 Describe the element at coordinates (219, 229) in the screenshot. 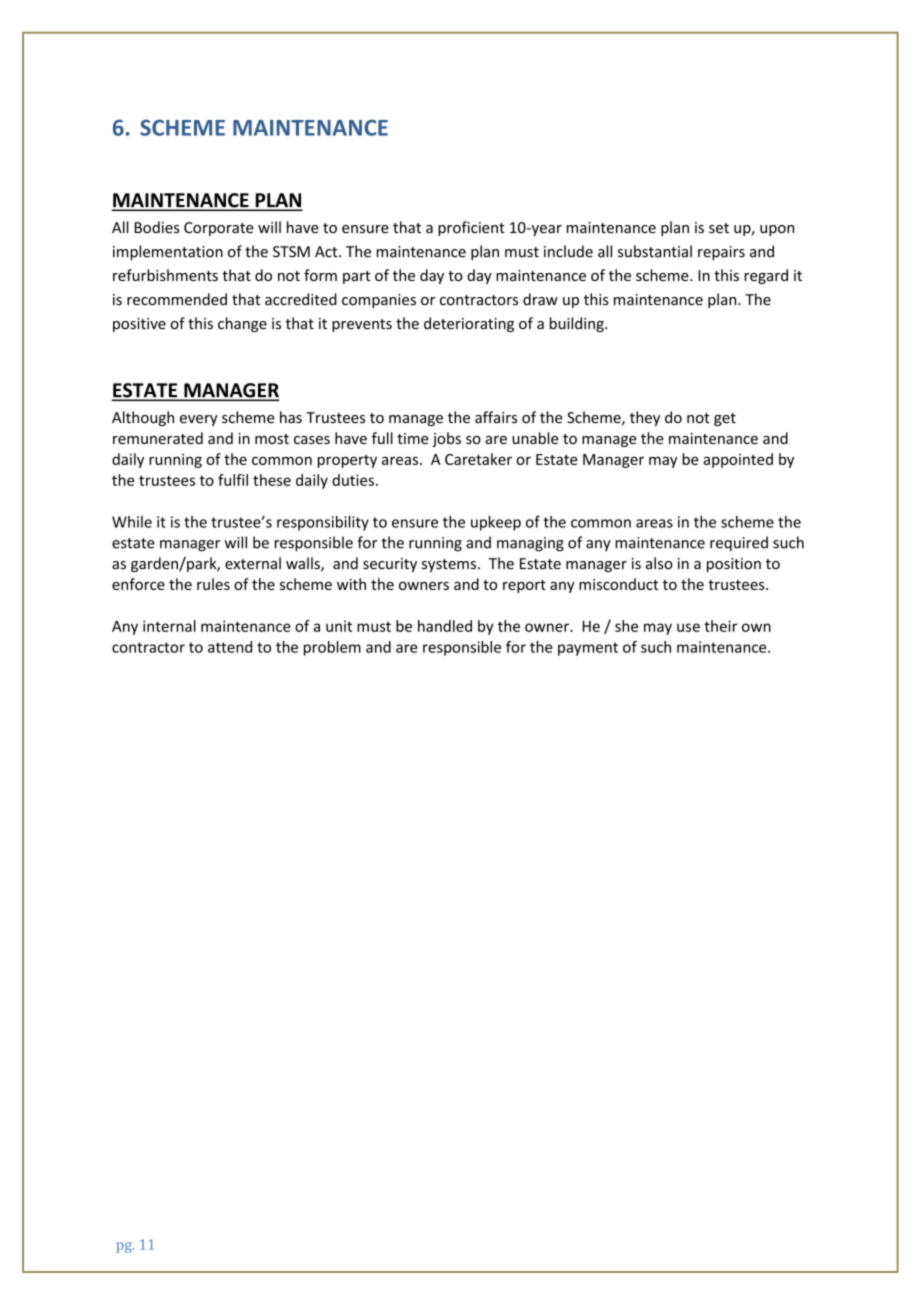

I see `Corporate` at that location.
